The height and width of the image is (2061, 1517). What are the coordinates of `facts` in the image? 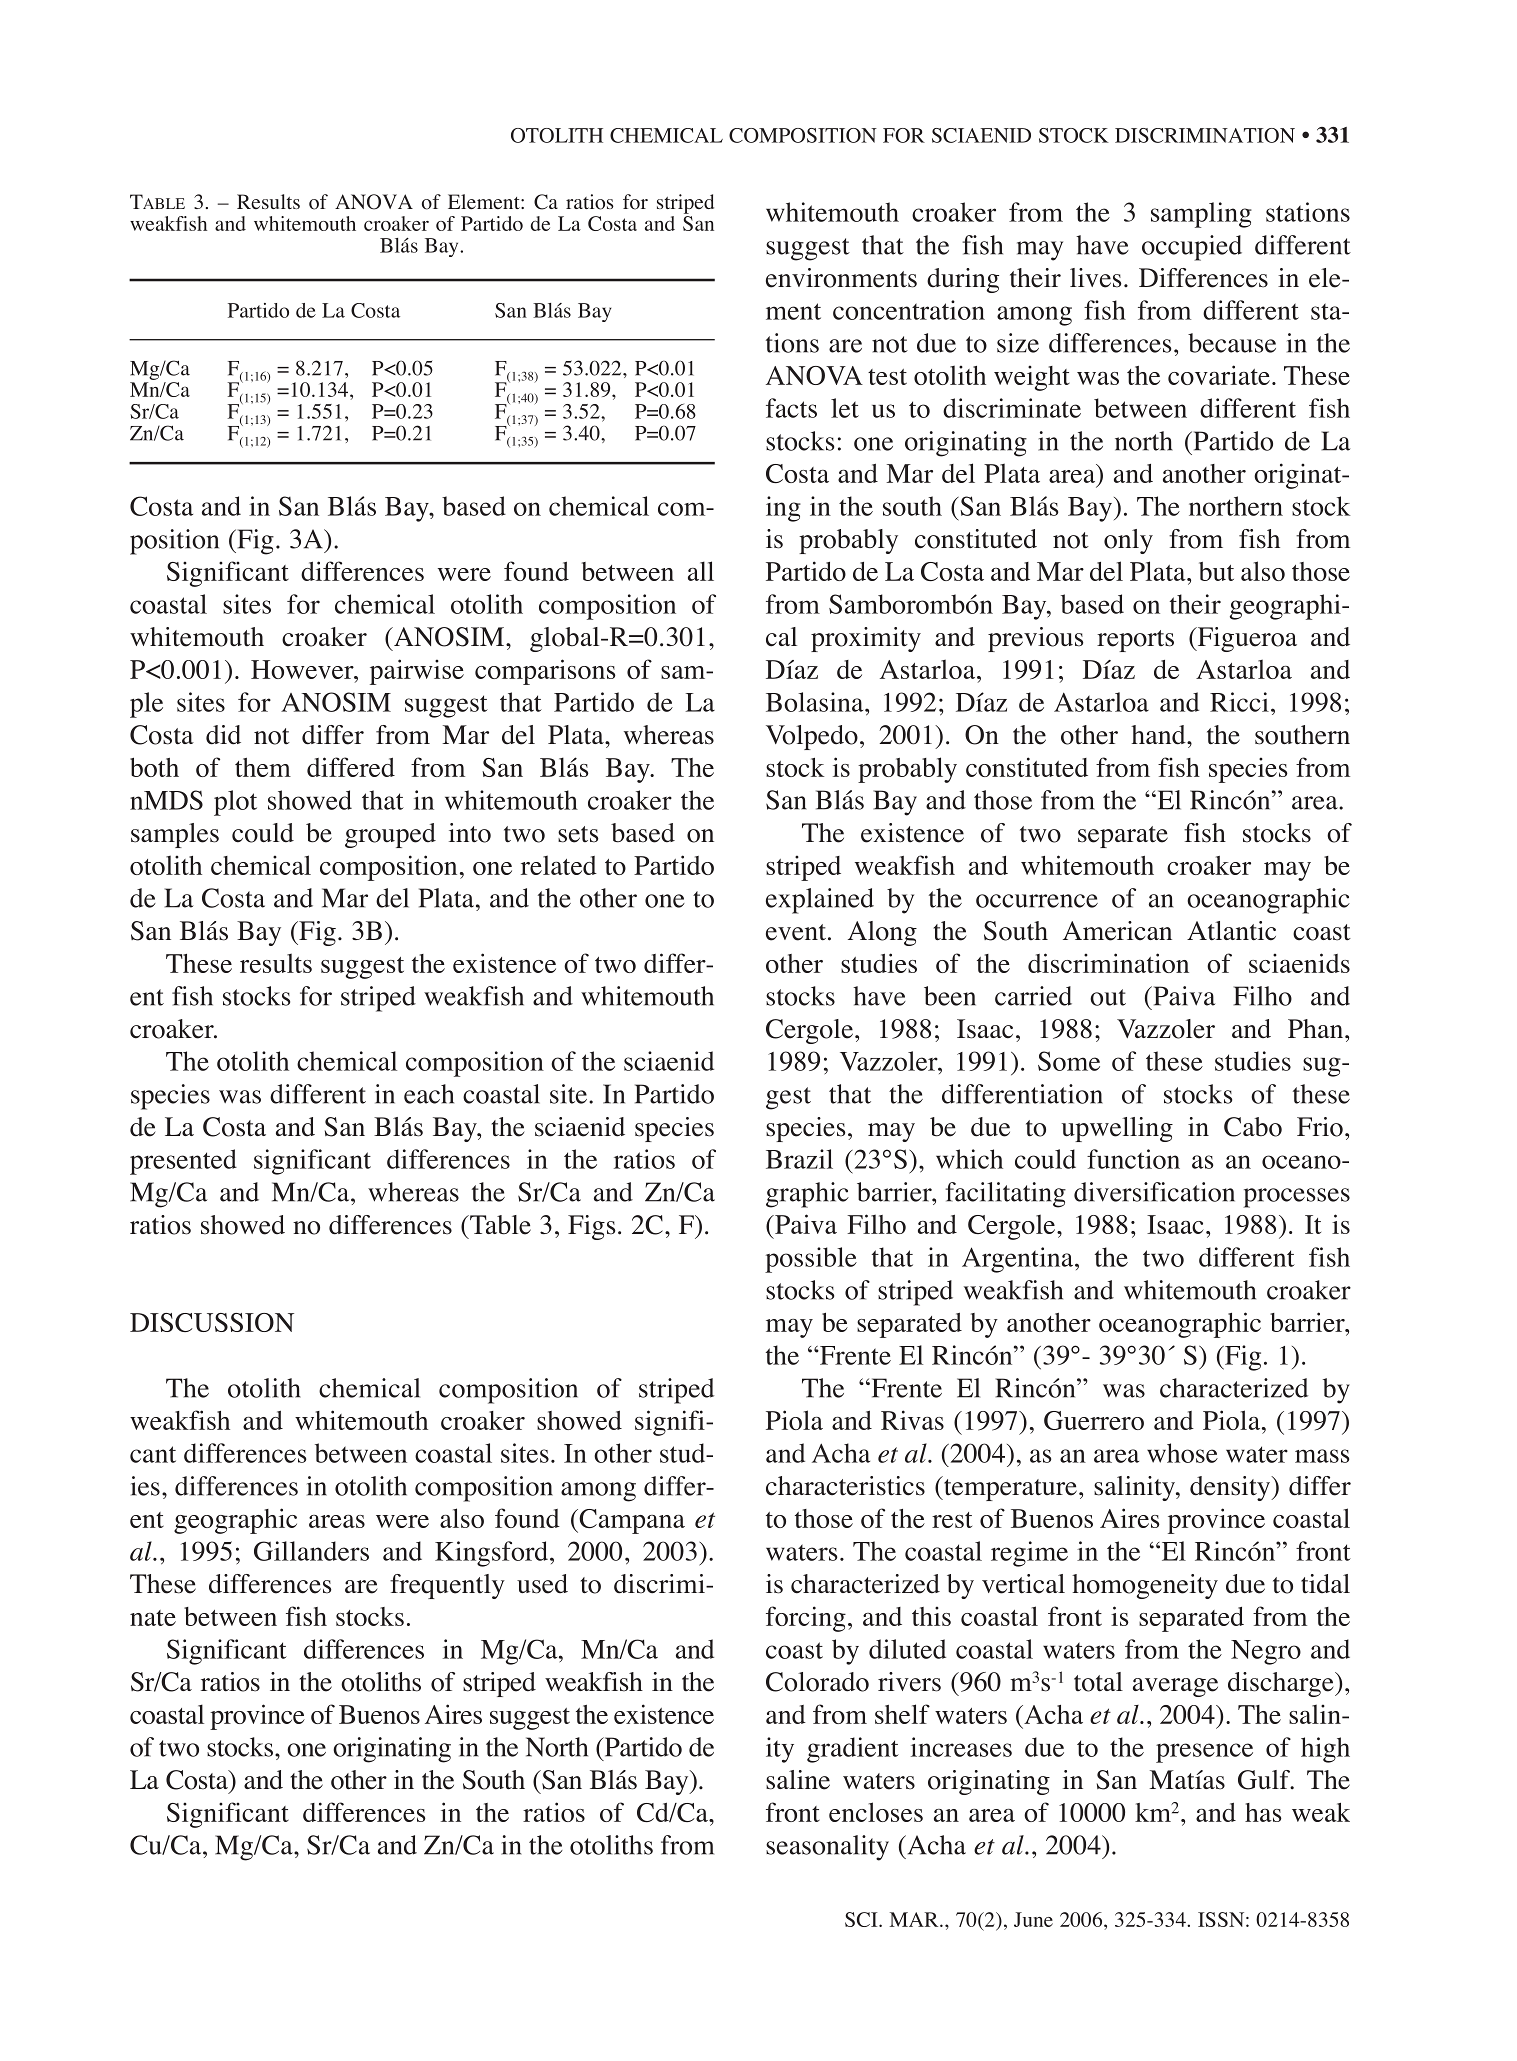 It's located at (791, 408).
